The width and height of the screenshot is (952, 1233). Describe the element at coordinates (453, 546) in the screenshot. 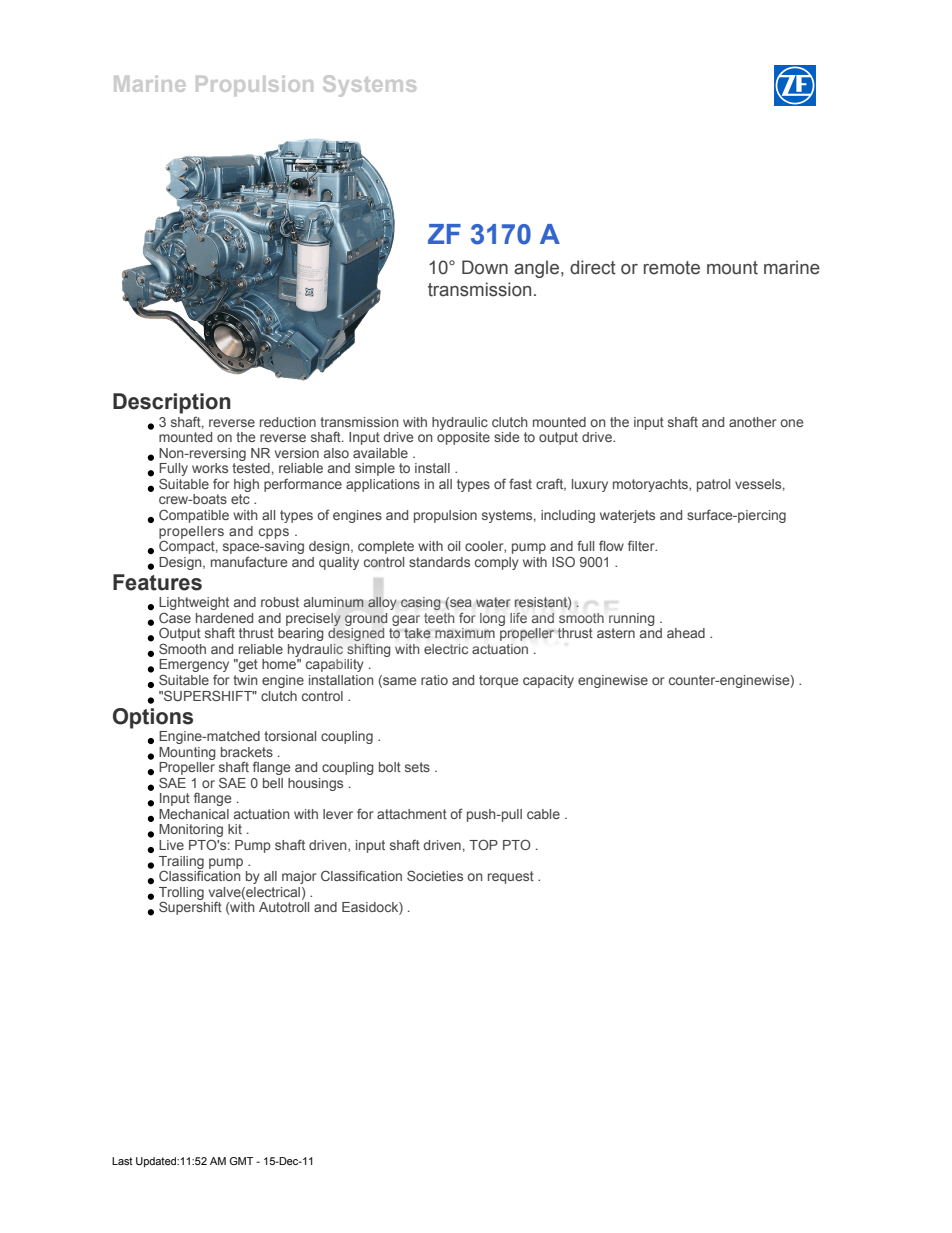

I see `oil` at that location.
